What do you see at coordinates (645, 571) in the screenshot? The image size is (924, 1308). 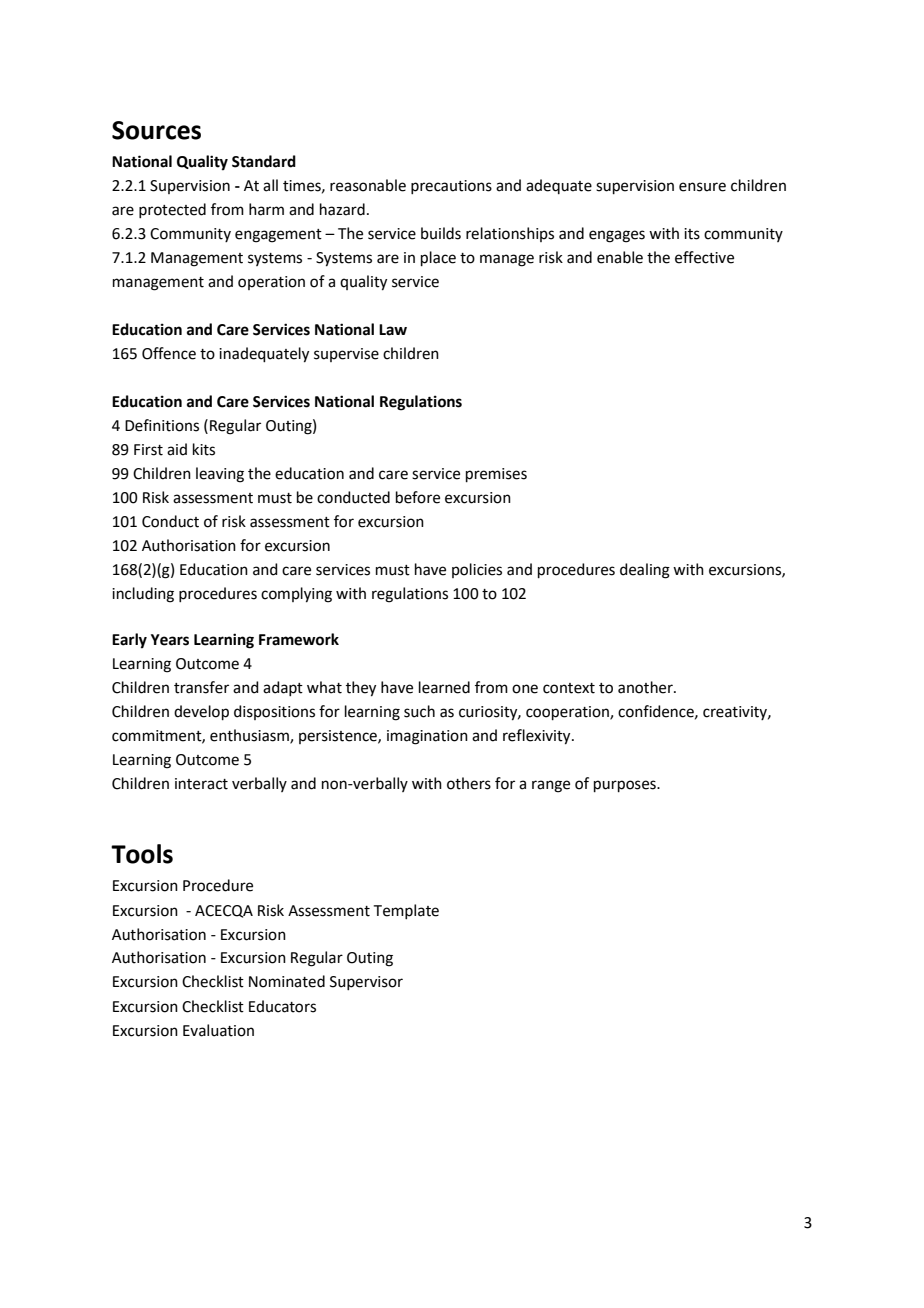 I see `dealing` at bounding box center [645, 571].
